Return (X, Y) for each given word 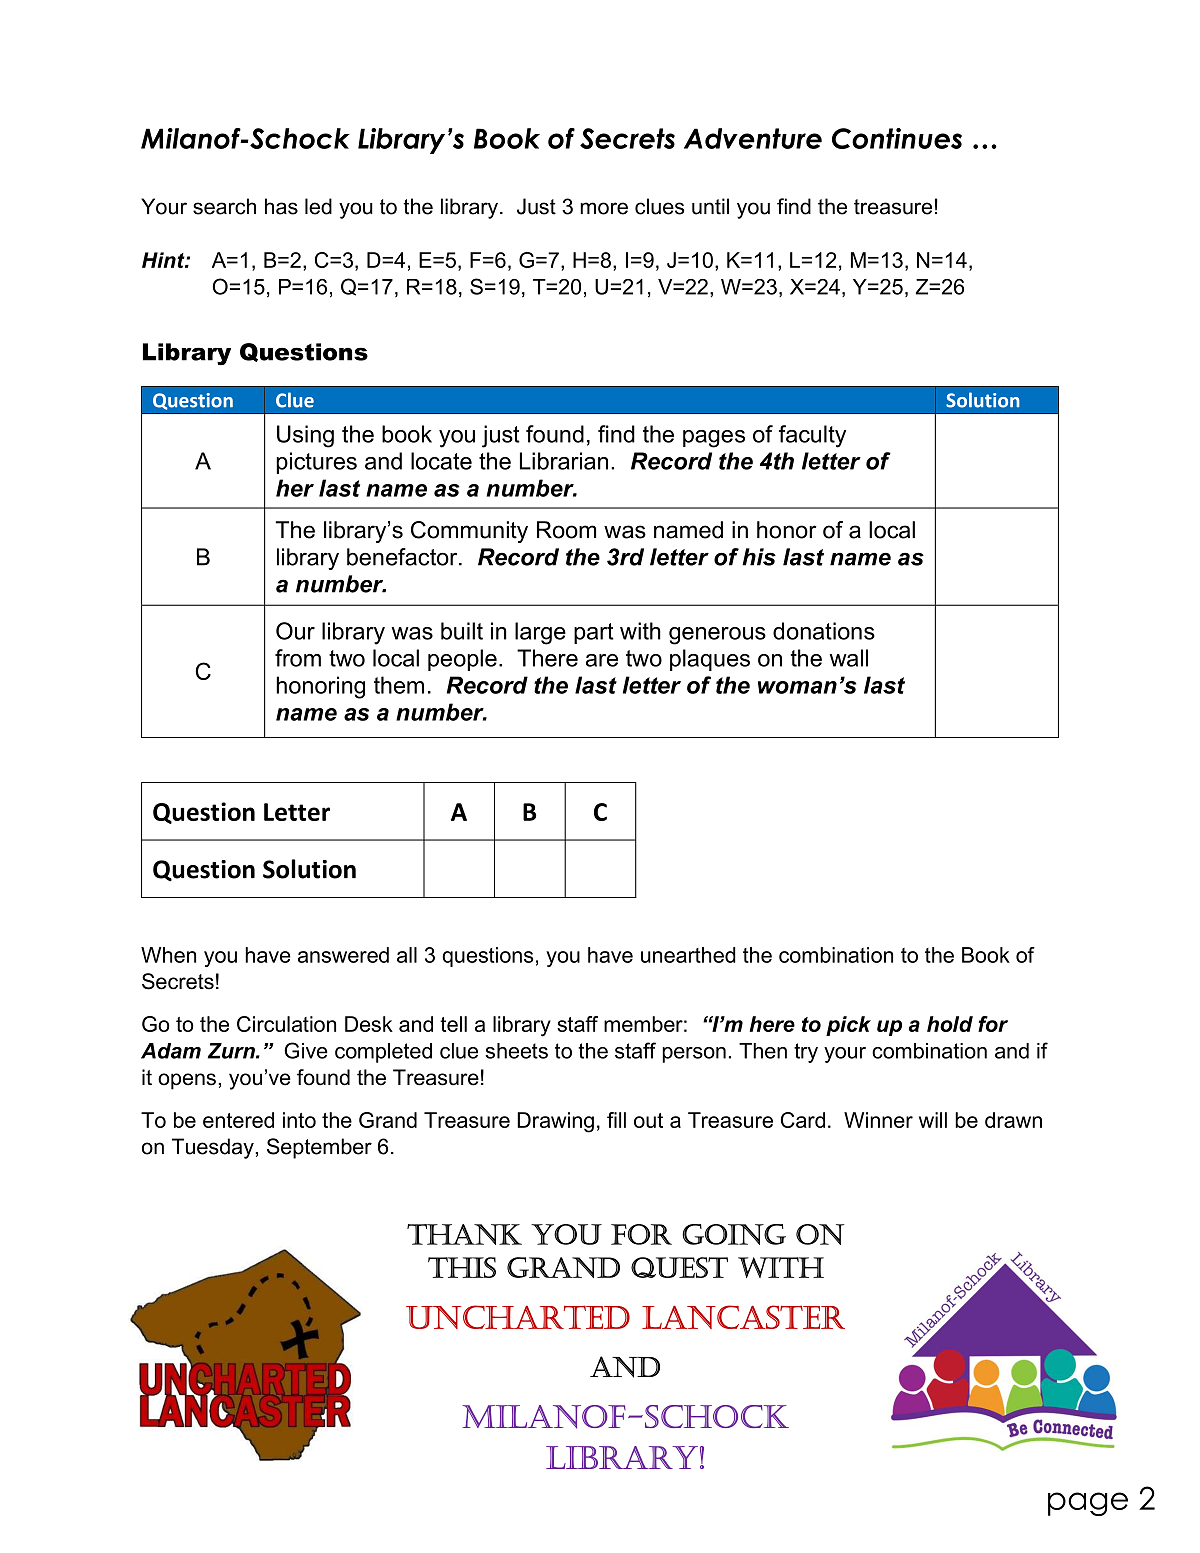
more (604, 208)
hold (950, 1024)
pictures (316, 463)
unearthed (688, 955)
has (281, 206)
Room (566, 530)
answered (343, 955)
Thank (464, 1234)
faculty (812, 436)
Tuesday (214, 1148)
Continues (897, 138)
